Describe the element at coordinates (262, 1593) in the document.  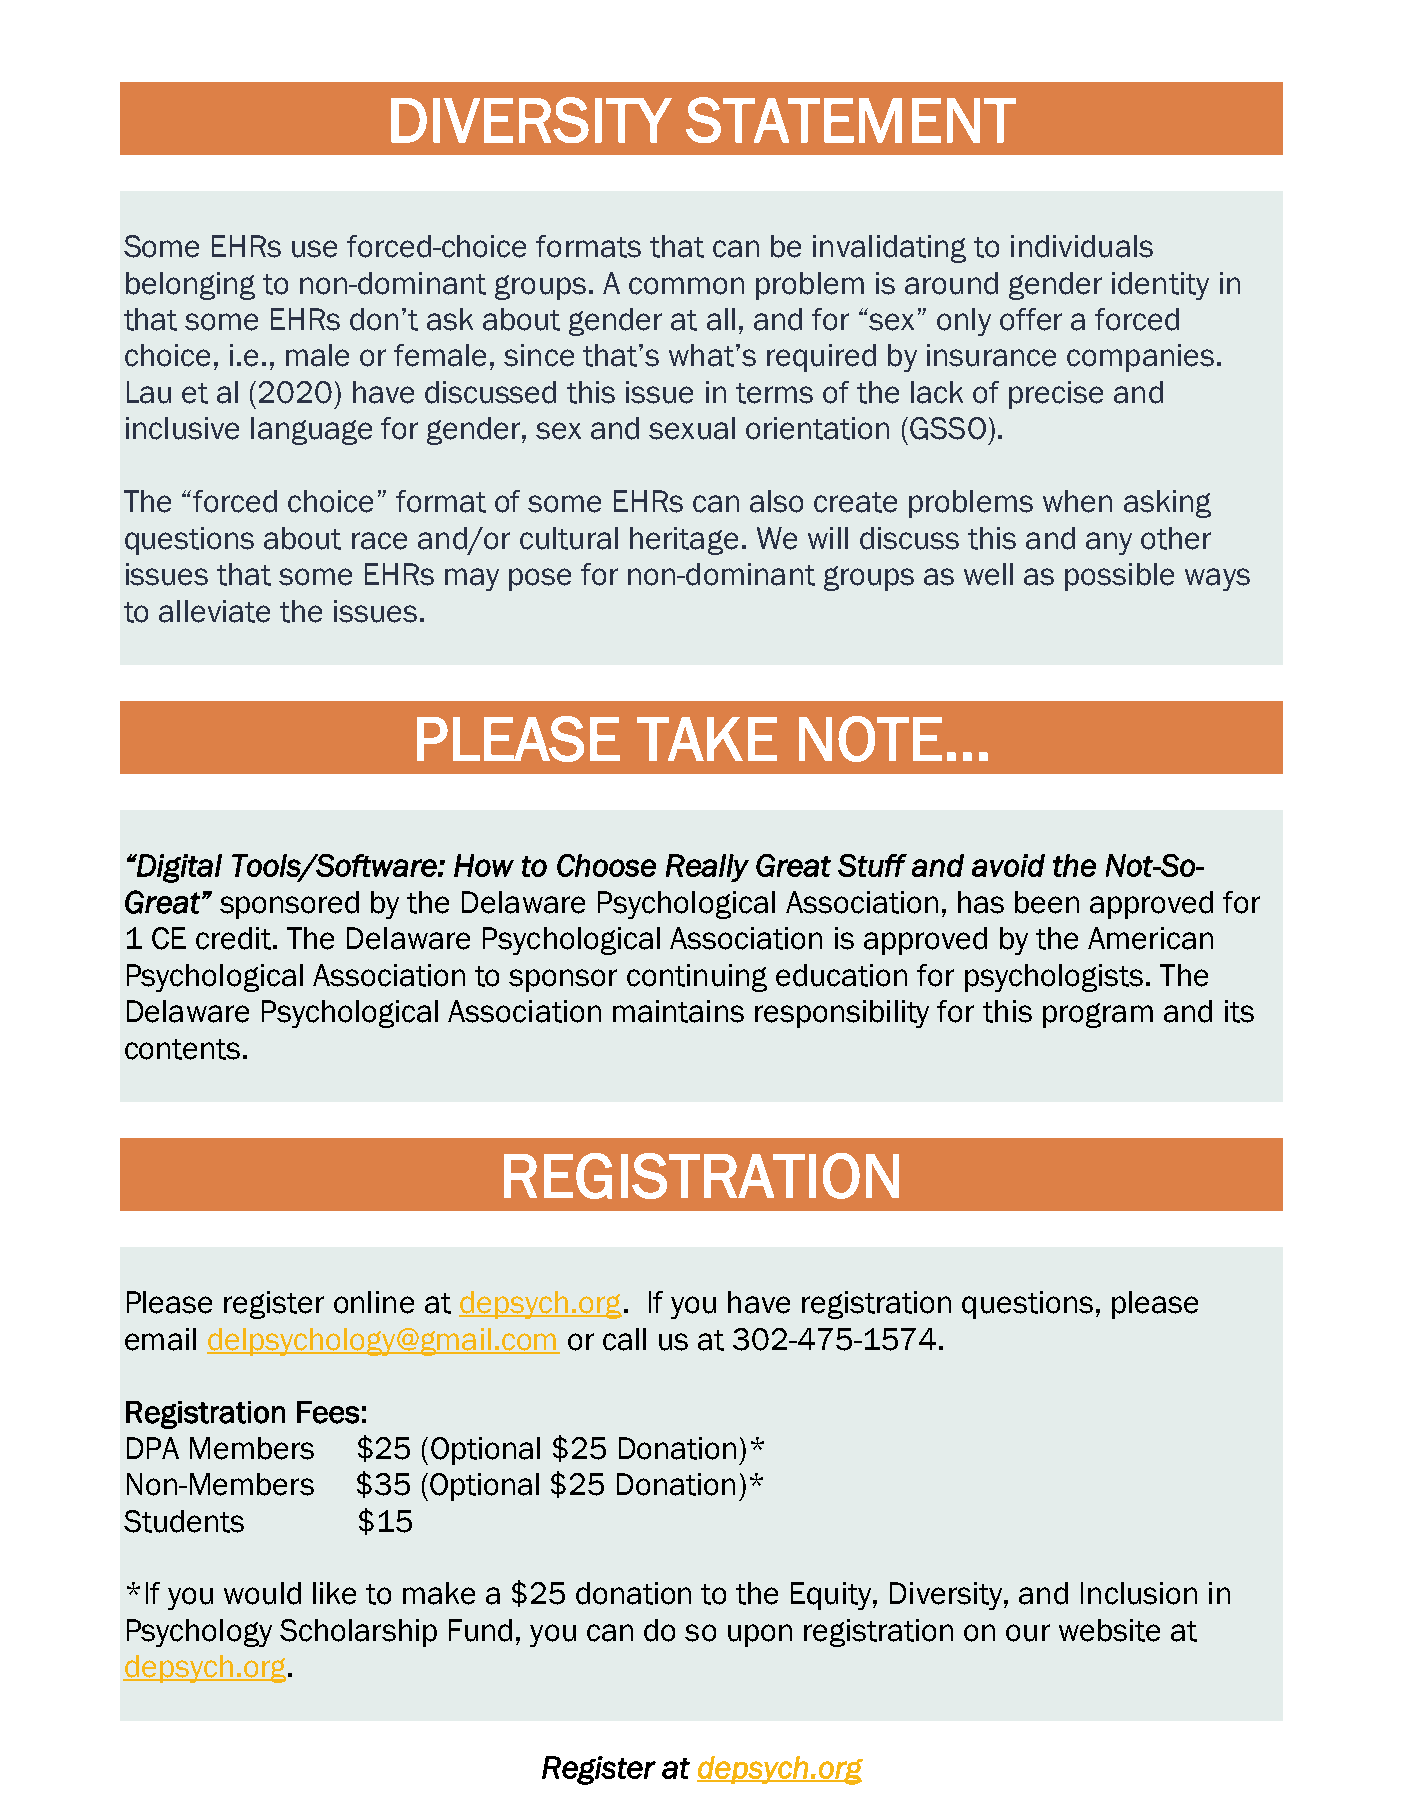
I see `would` at that location.
